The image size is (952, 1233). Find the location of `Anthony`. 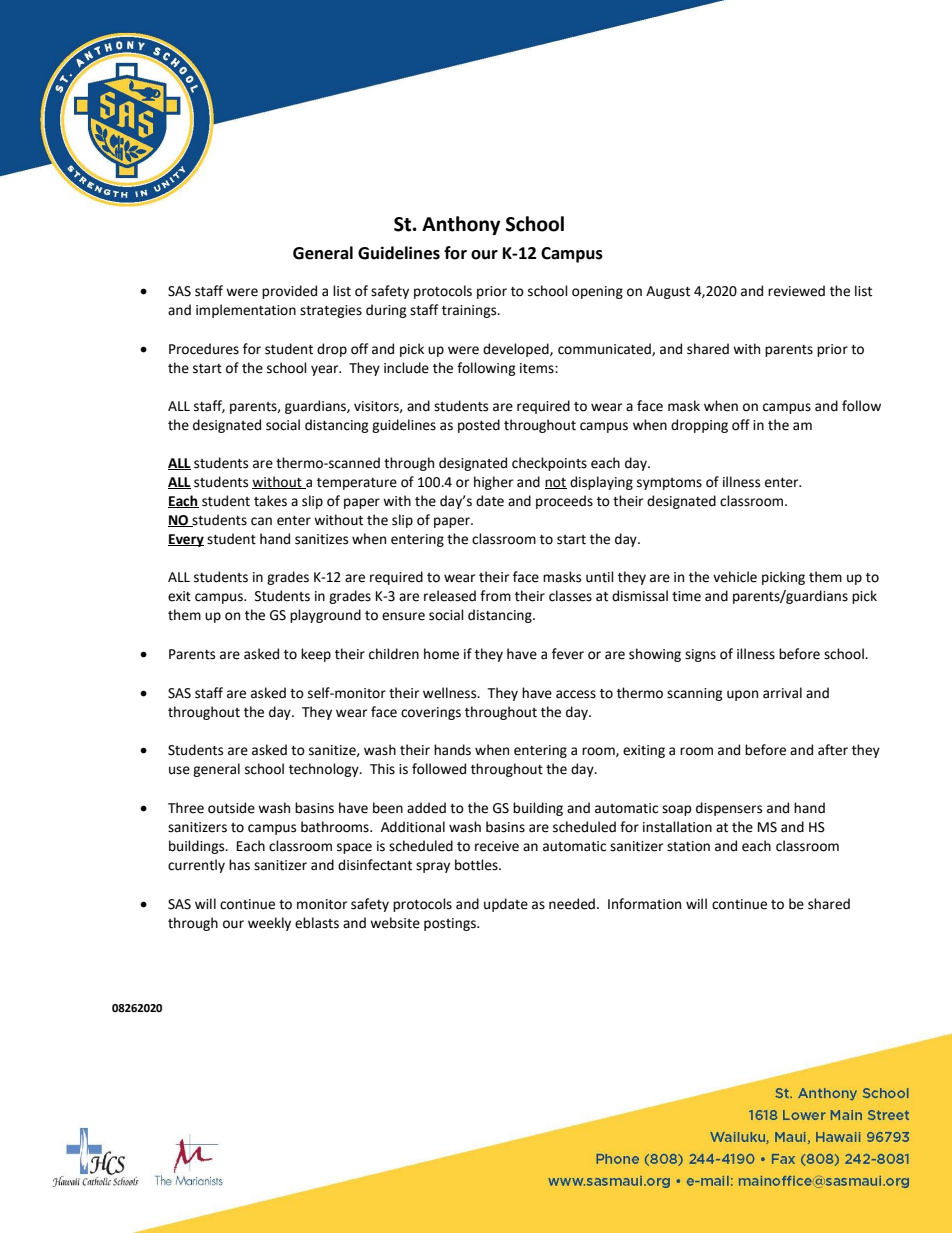

Anthony is located at coordinates (461, 225).
